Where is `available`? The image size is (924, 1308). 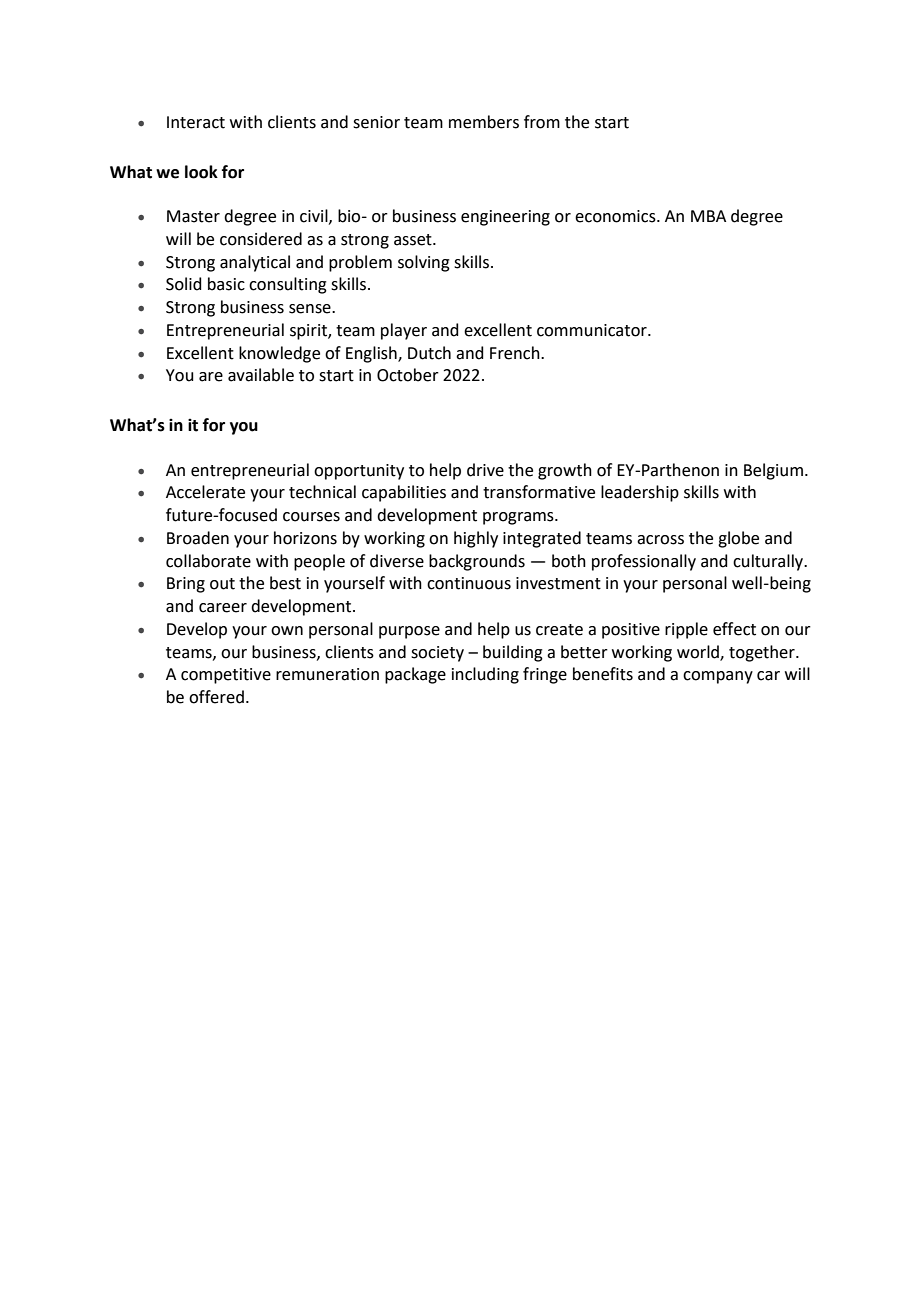
available is located at coordinates (261, 375).
